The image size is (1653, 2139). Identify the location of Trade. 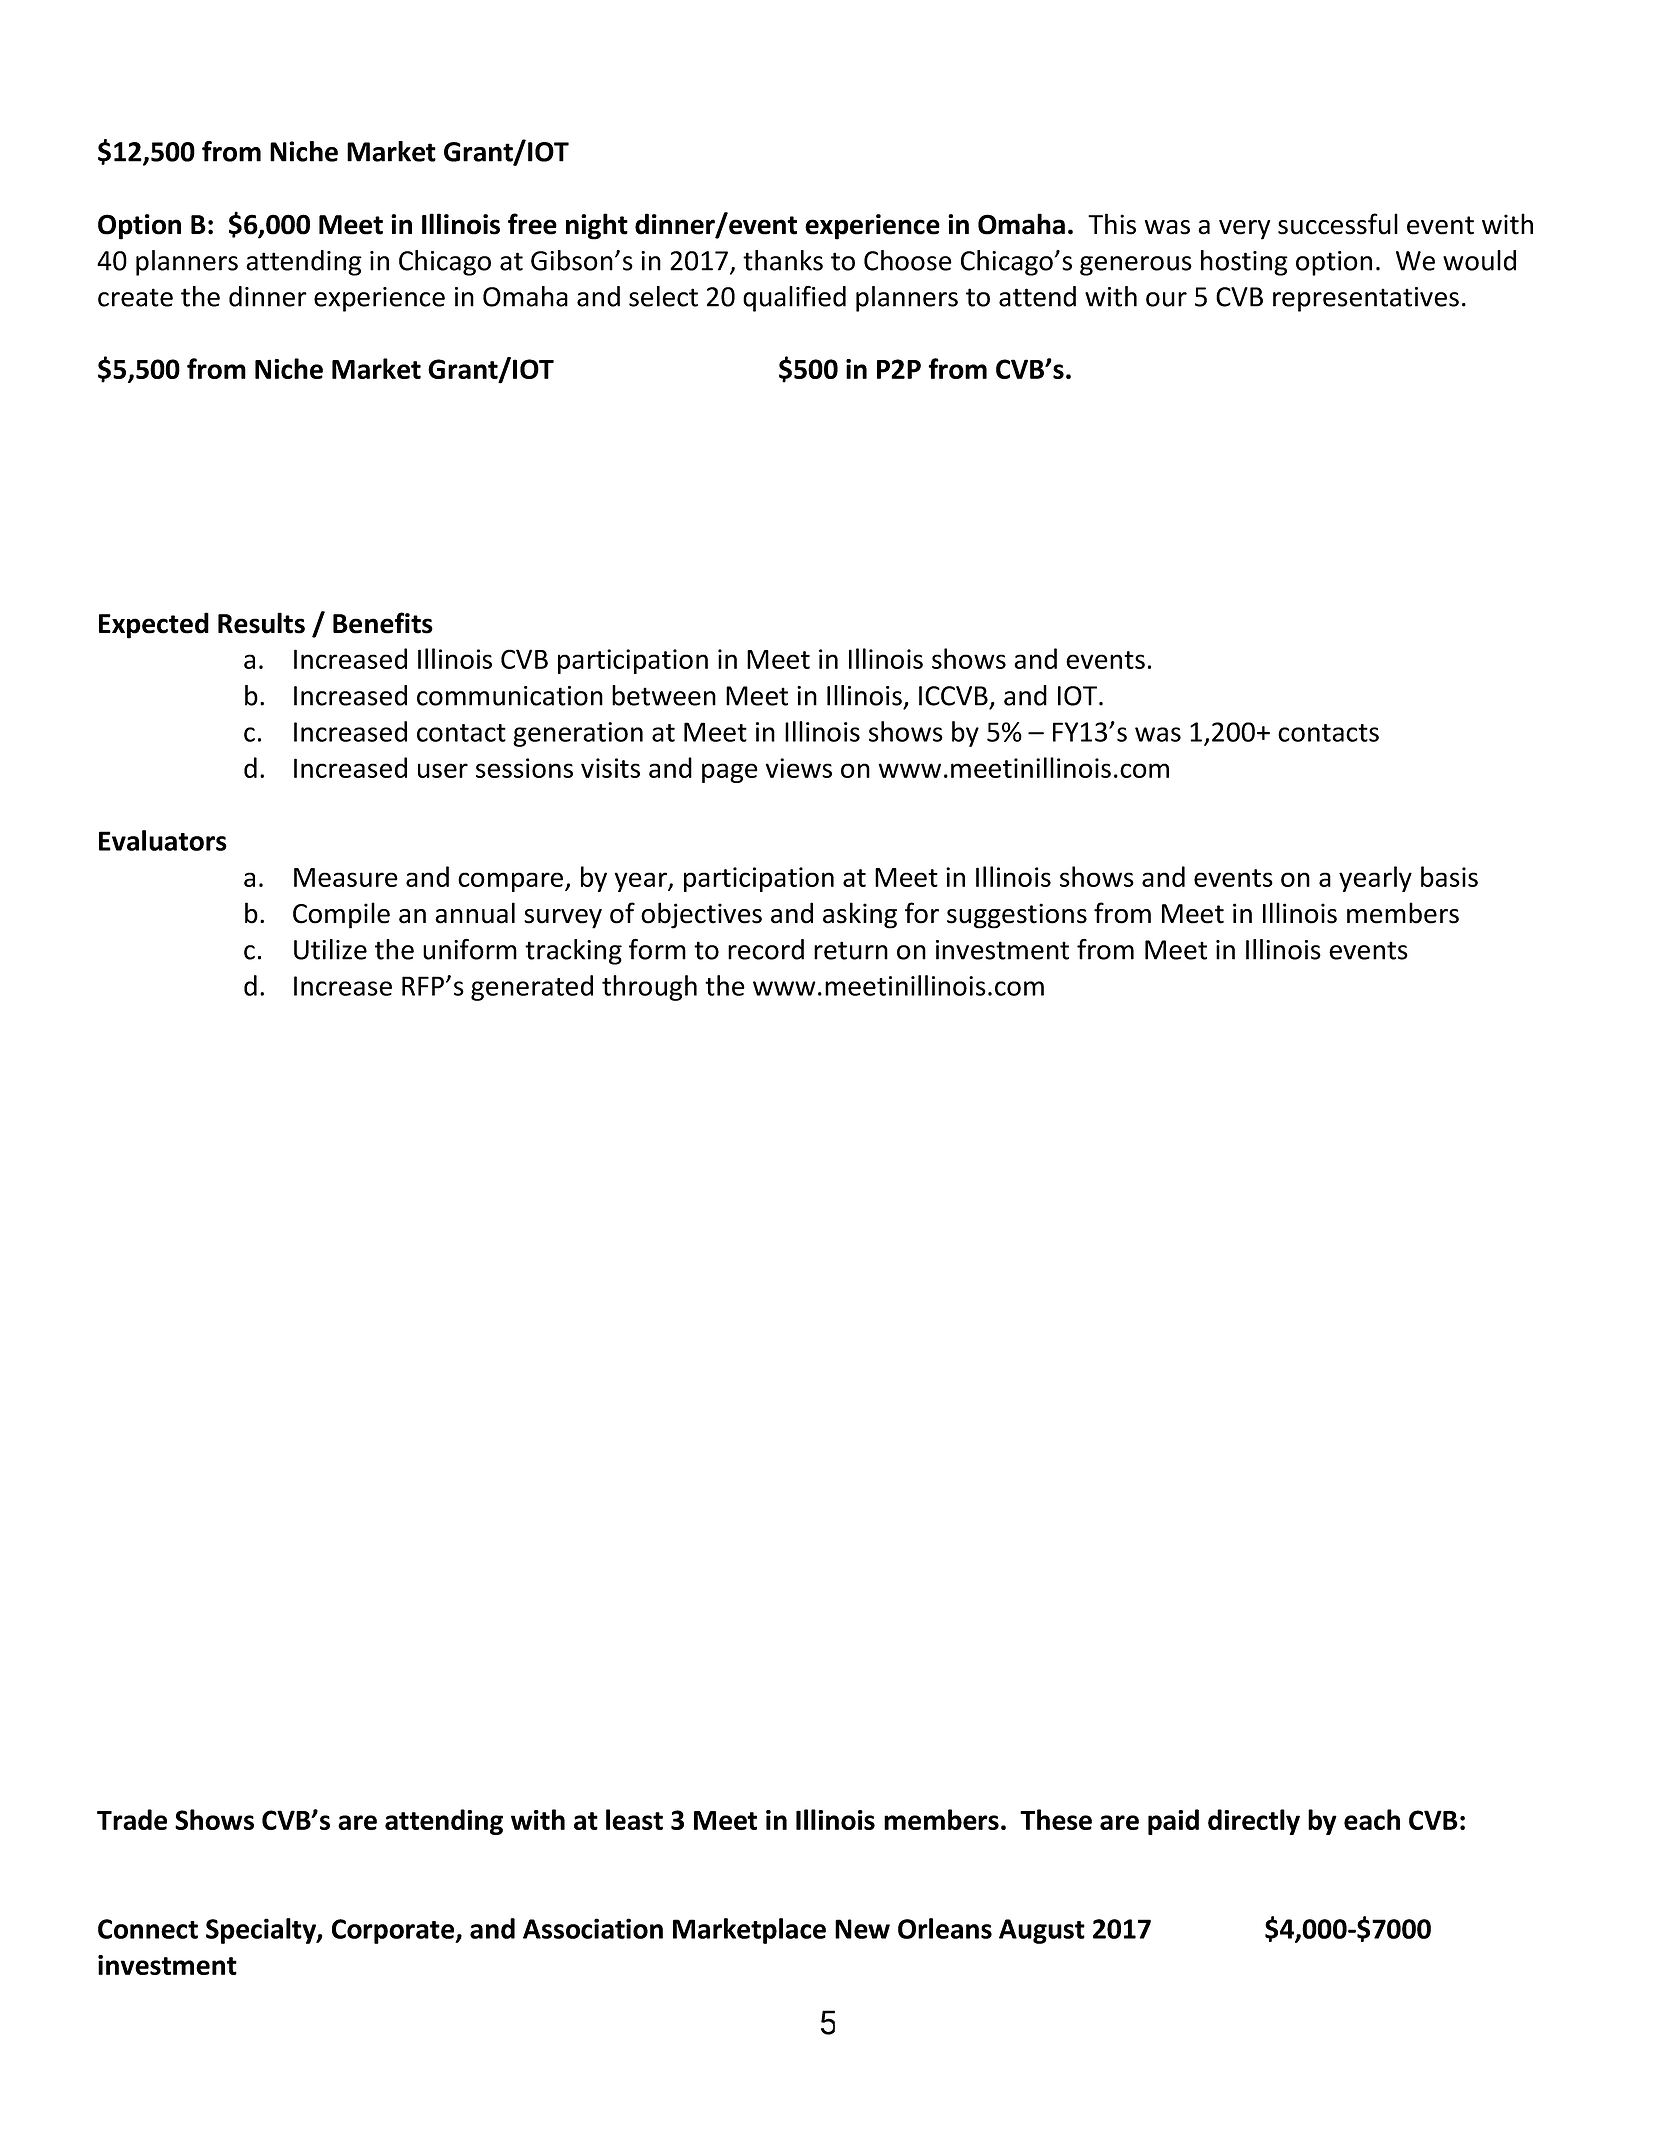
(132, 1819).
